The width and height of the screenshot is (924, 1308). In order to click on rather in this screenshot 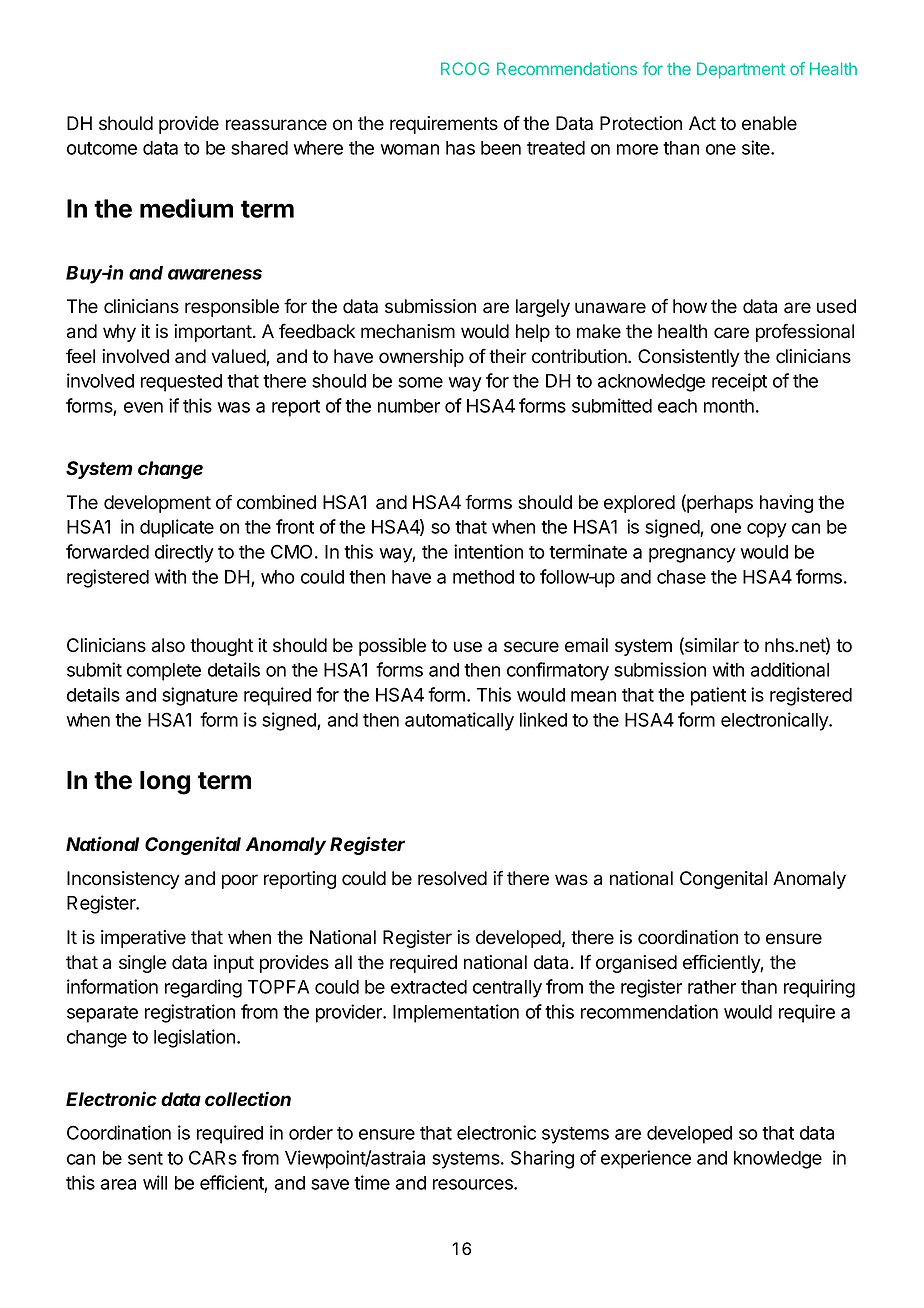, I will do `click(712, 987)`.
